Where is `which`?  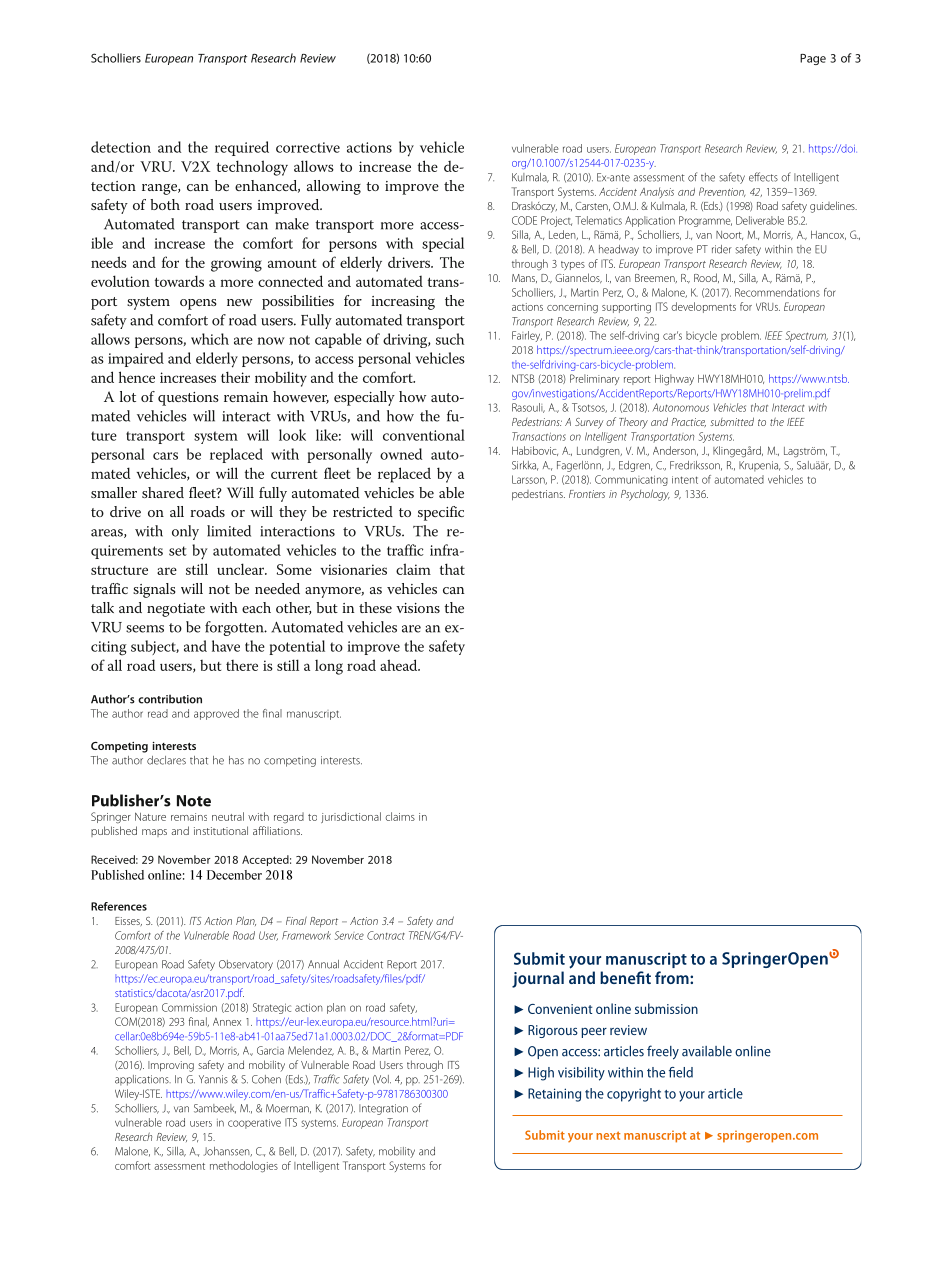
which is located at coordinates (210, 339).
